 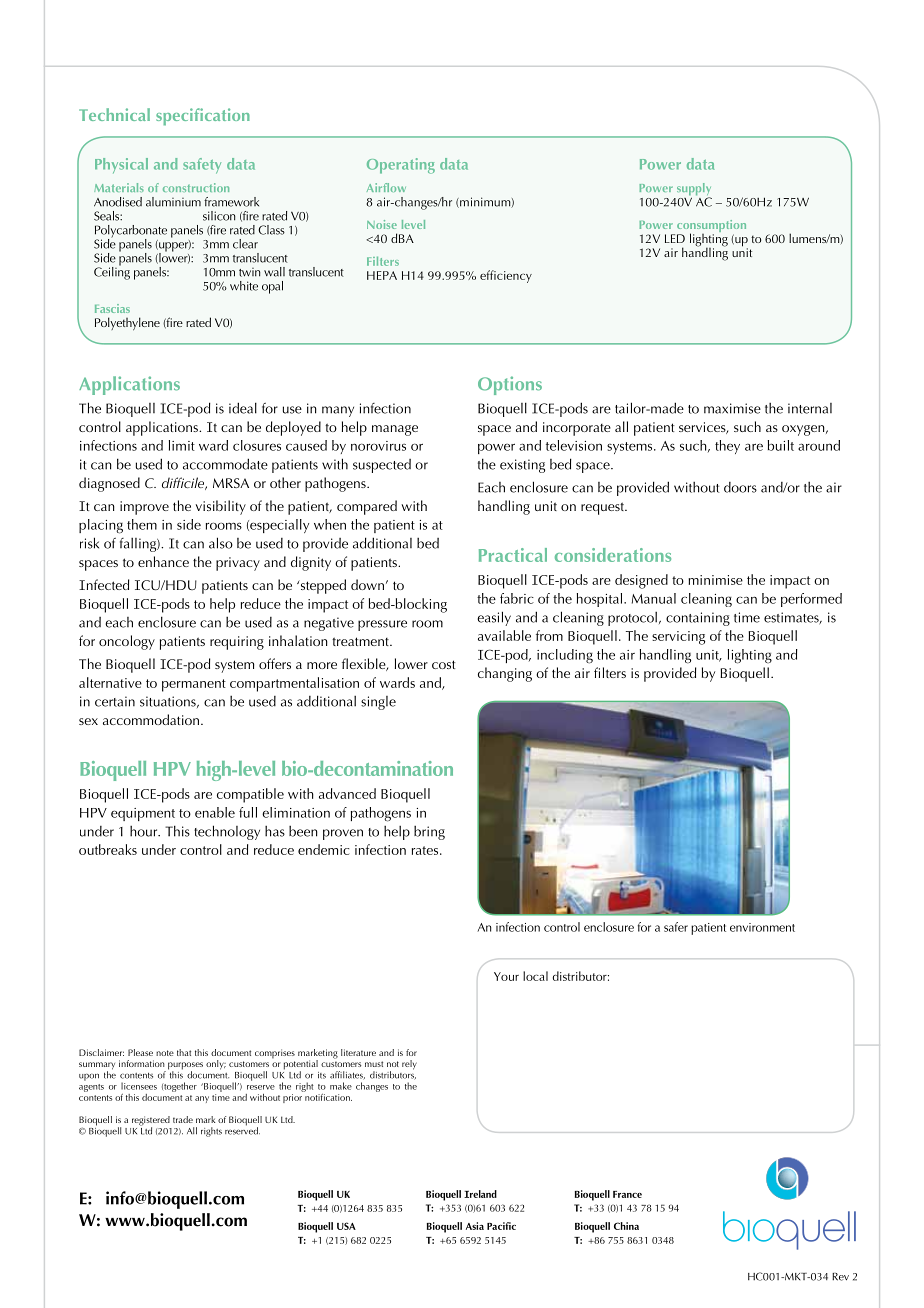 I want to click on improve, so click(x=144, y=508).
